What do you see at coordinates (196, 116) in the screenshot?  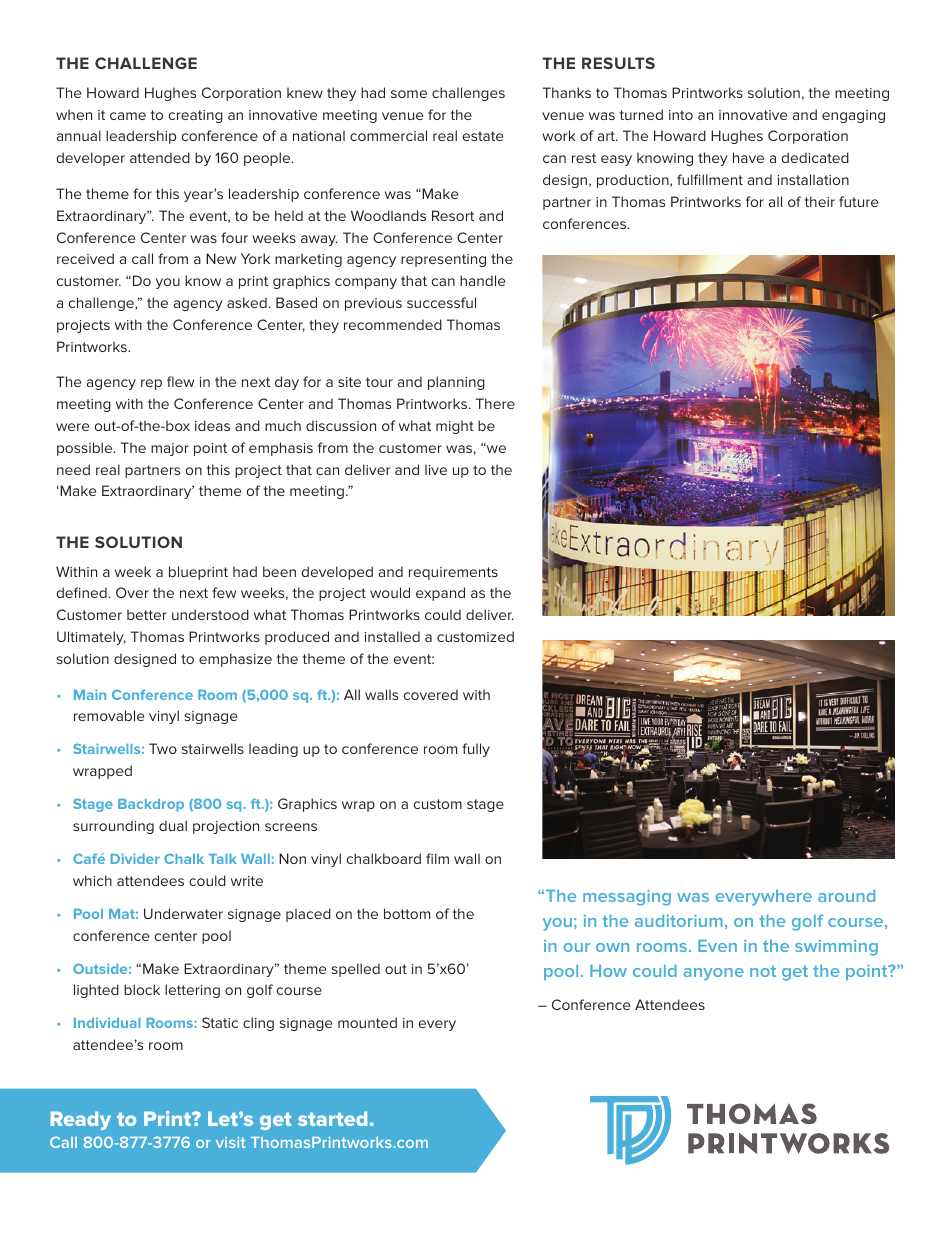 I see `creating` at bounding box center [196, 116].
